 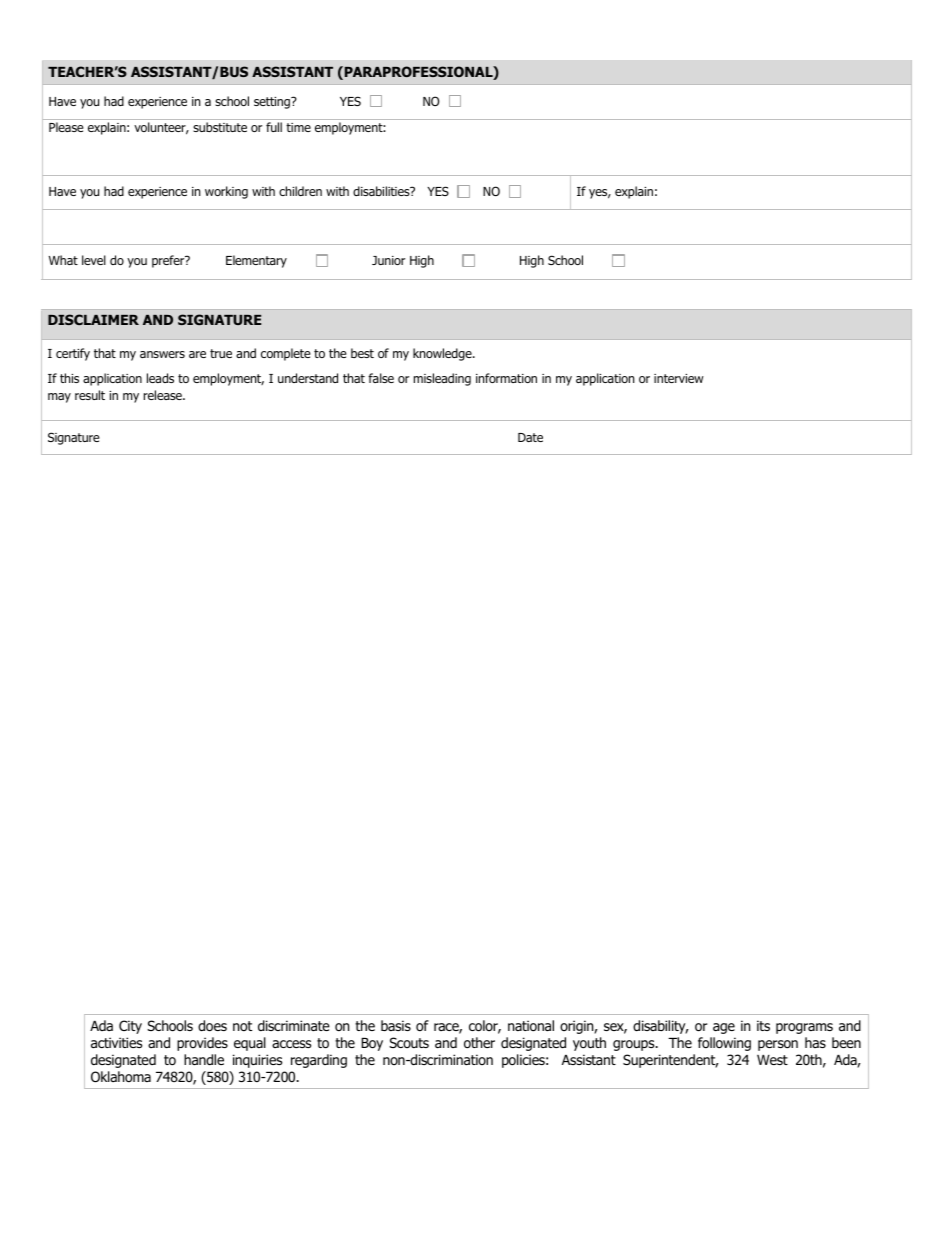 I want to click on activities, so click(x=116, y=1042).
